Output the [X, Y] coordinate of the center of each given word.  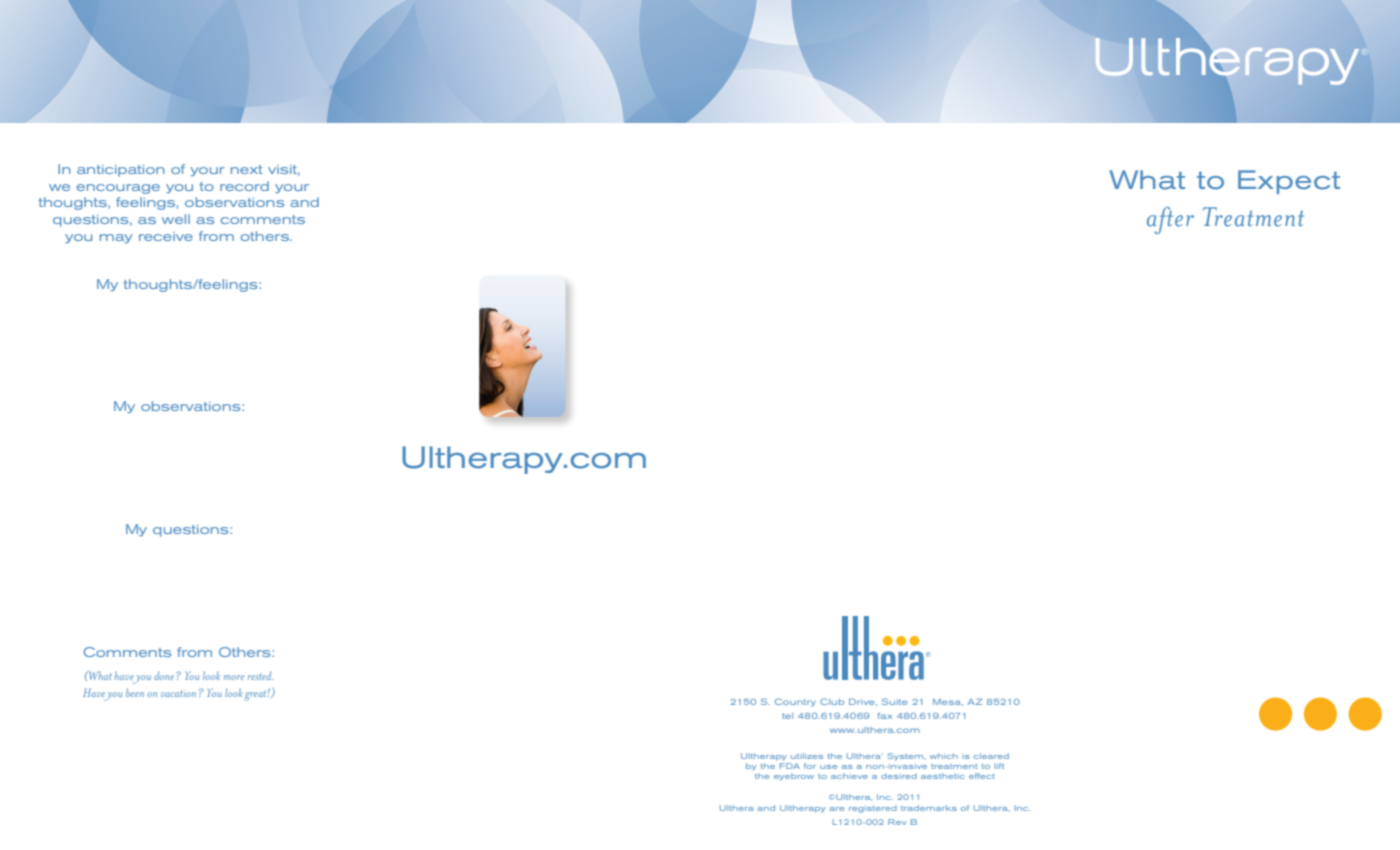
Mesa [948, 702]
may [116, 238]
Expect [1289, 182]
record [244, 186]
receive [166, 236]
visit [284, 170]
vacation [178, 693]
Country [795, 702]
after [1170, 220]
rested [260, 676]
